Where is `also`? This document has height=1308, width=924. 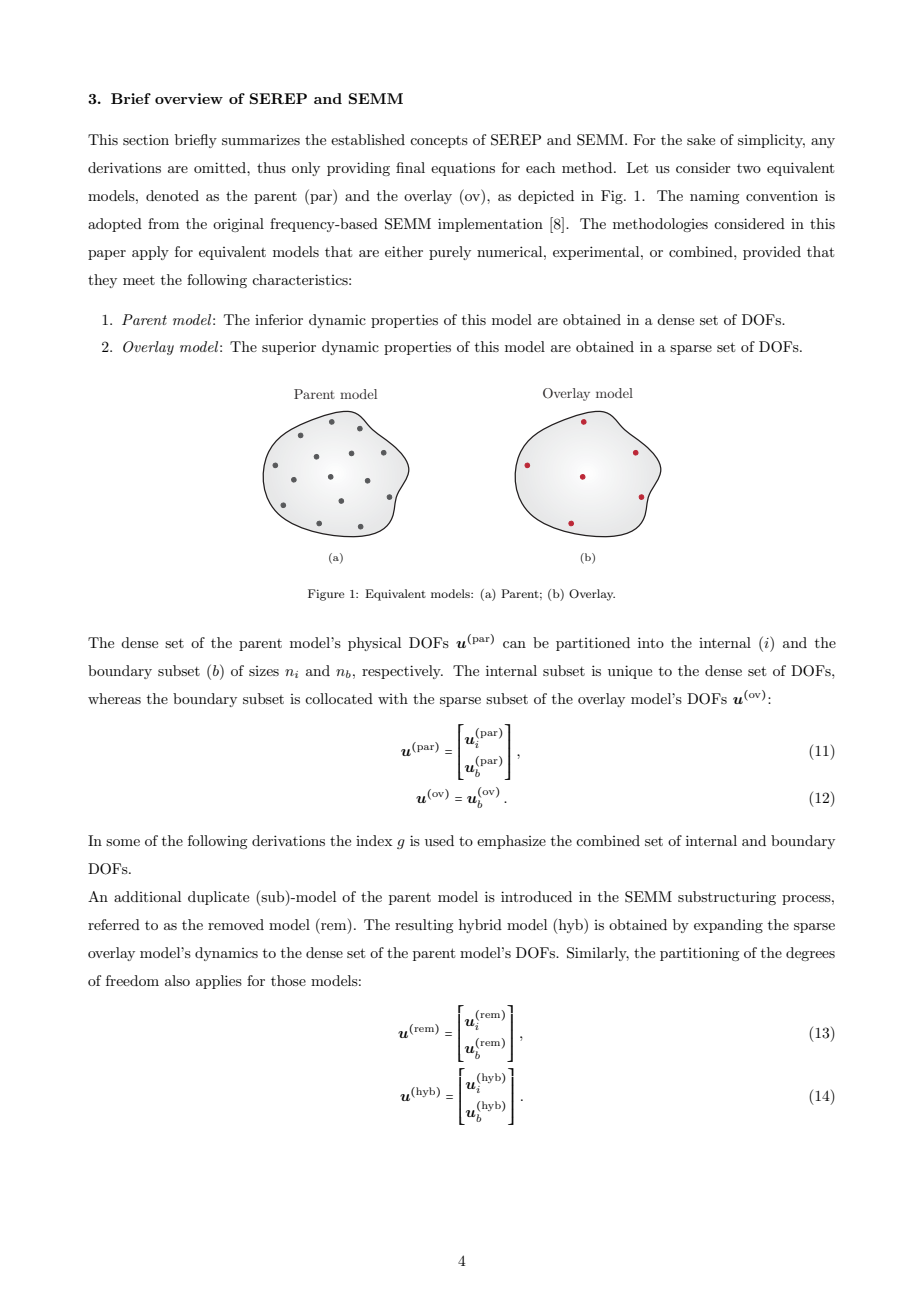
also is located at coordinates (177, 980).
